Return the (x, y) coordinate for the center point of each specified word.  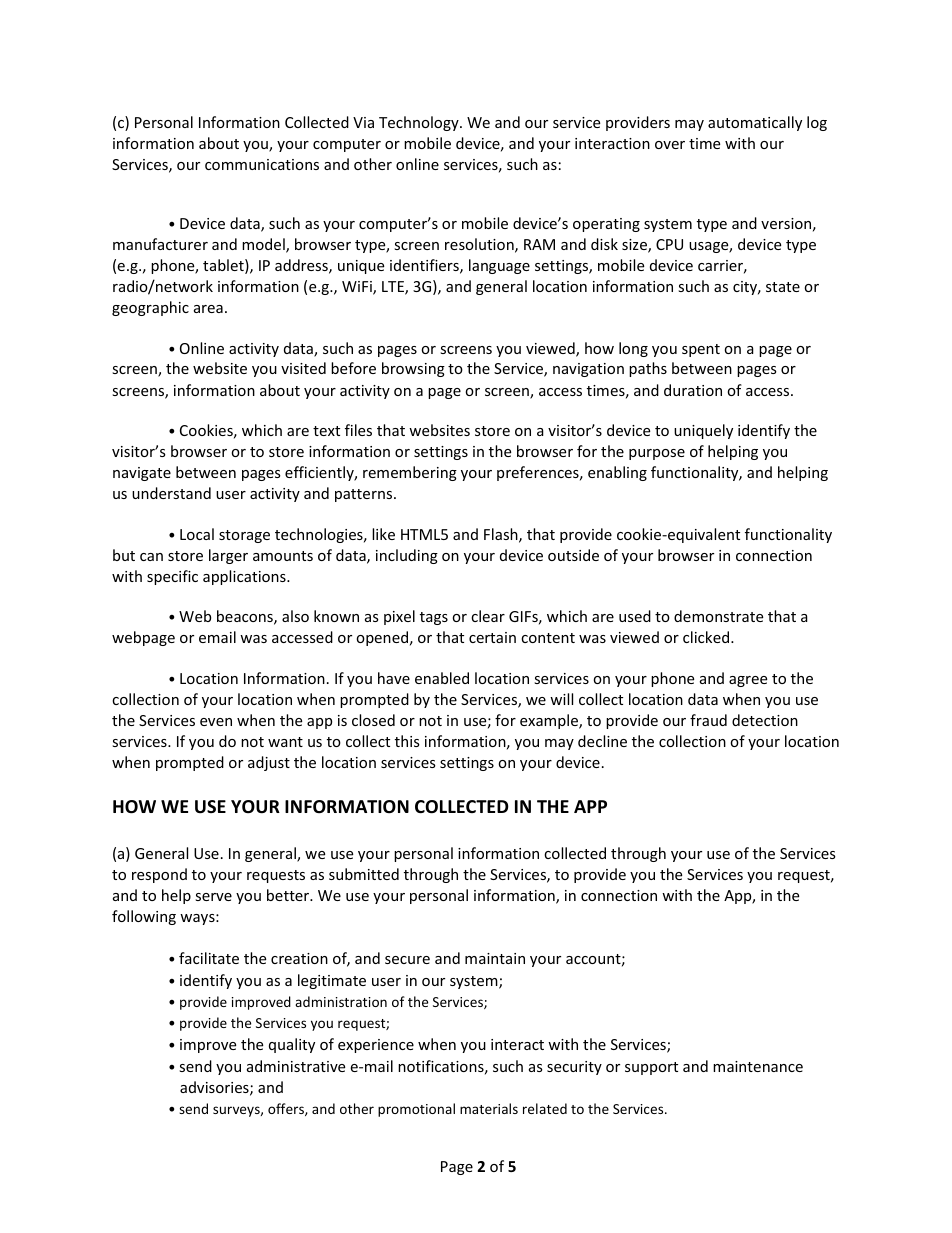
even (216, 722)
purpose (657, 454)
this (407, 741)
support (651, 1068)
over (670, 145)
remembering (410, 473)
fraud (708, 720)
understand (171, 493)
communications (262, 164)
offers (287, 1109)
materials (489, 1108)
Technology (420, 123)
